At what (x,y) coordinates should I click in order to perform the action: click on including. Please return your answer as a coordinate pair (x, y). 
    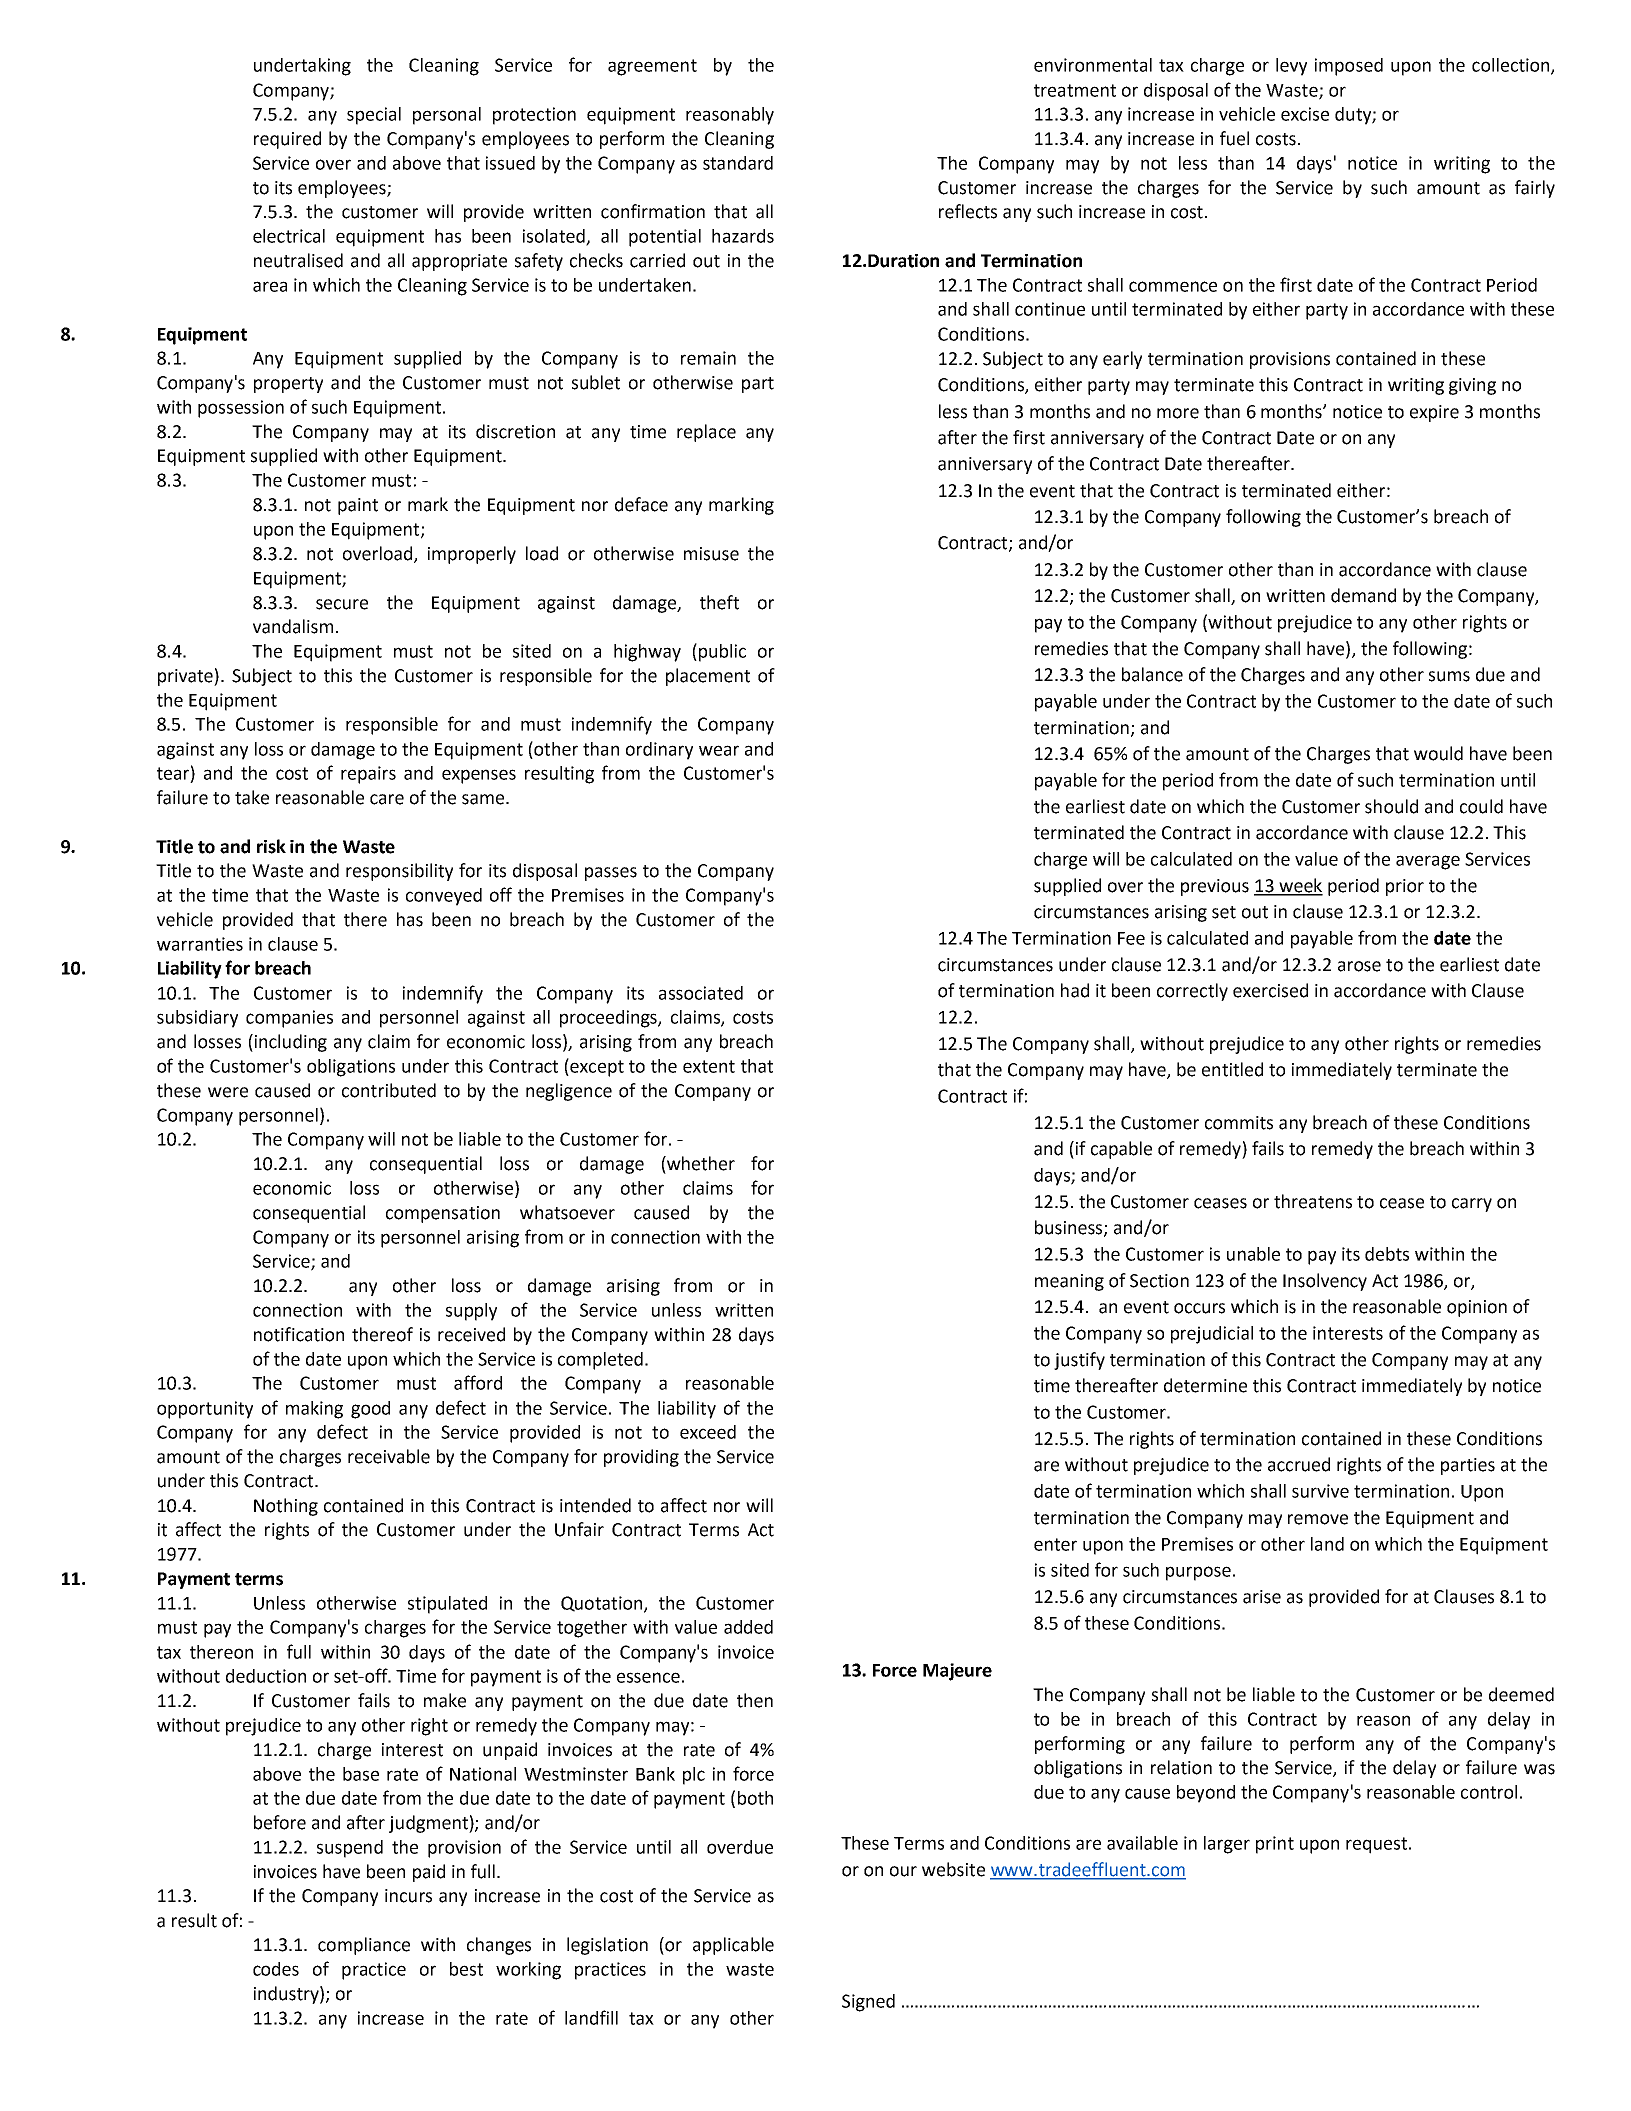
    Looking at the image, I should click on (289, 1043).
